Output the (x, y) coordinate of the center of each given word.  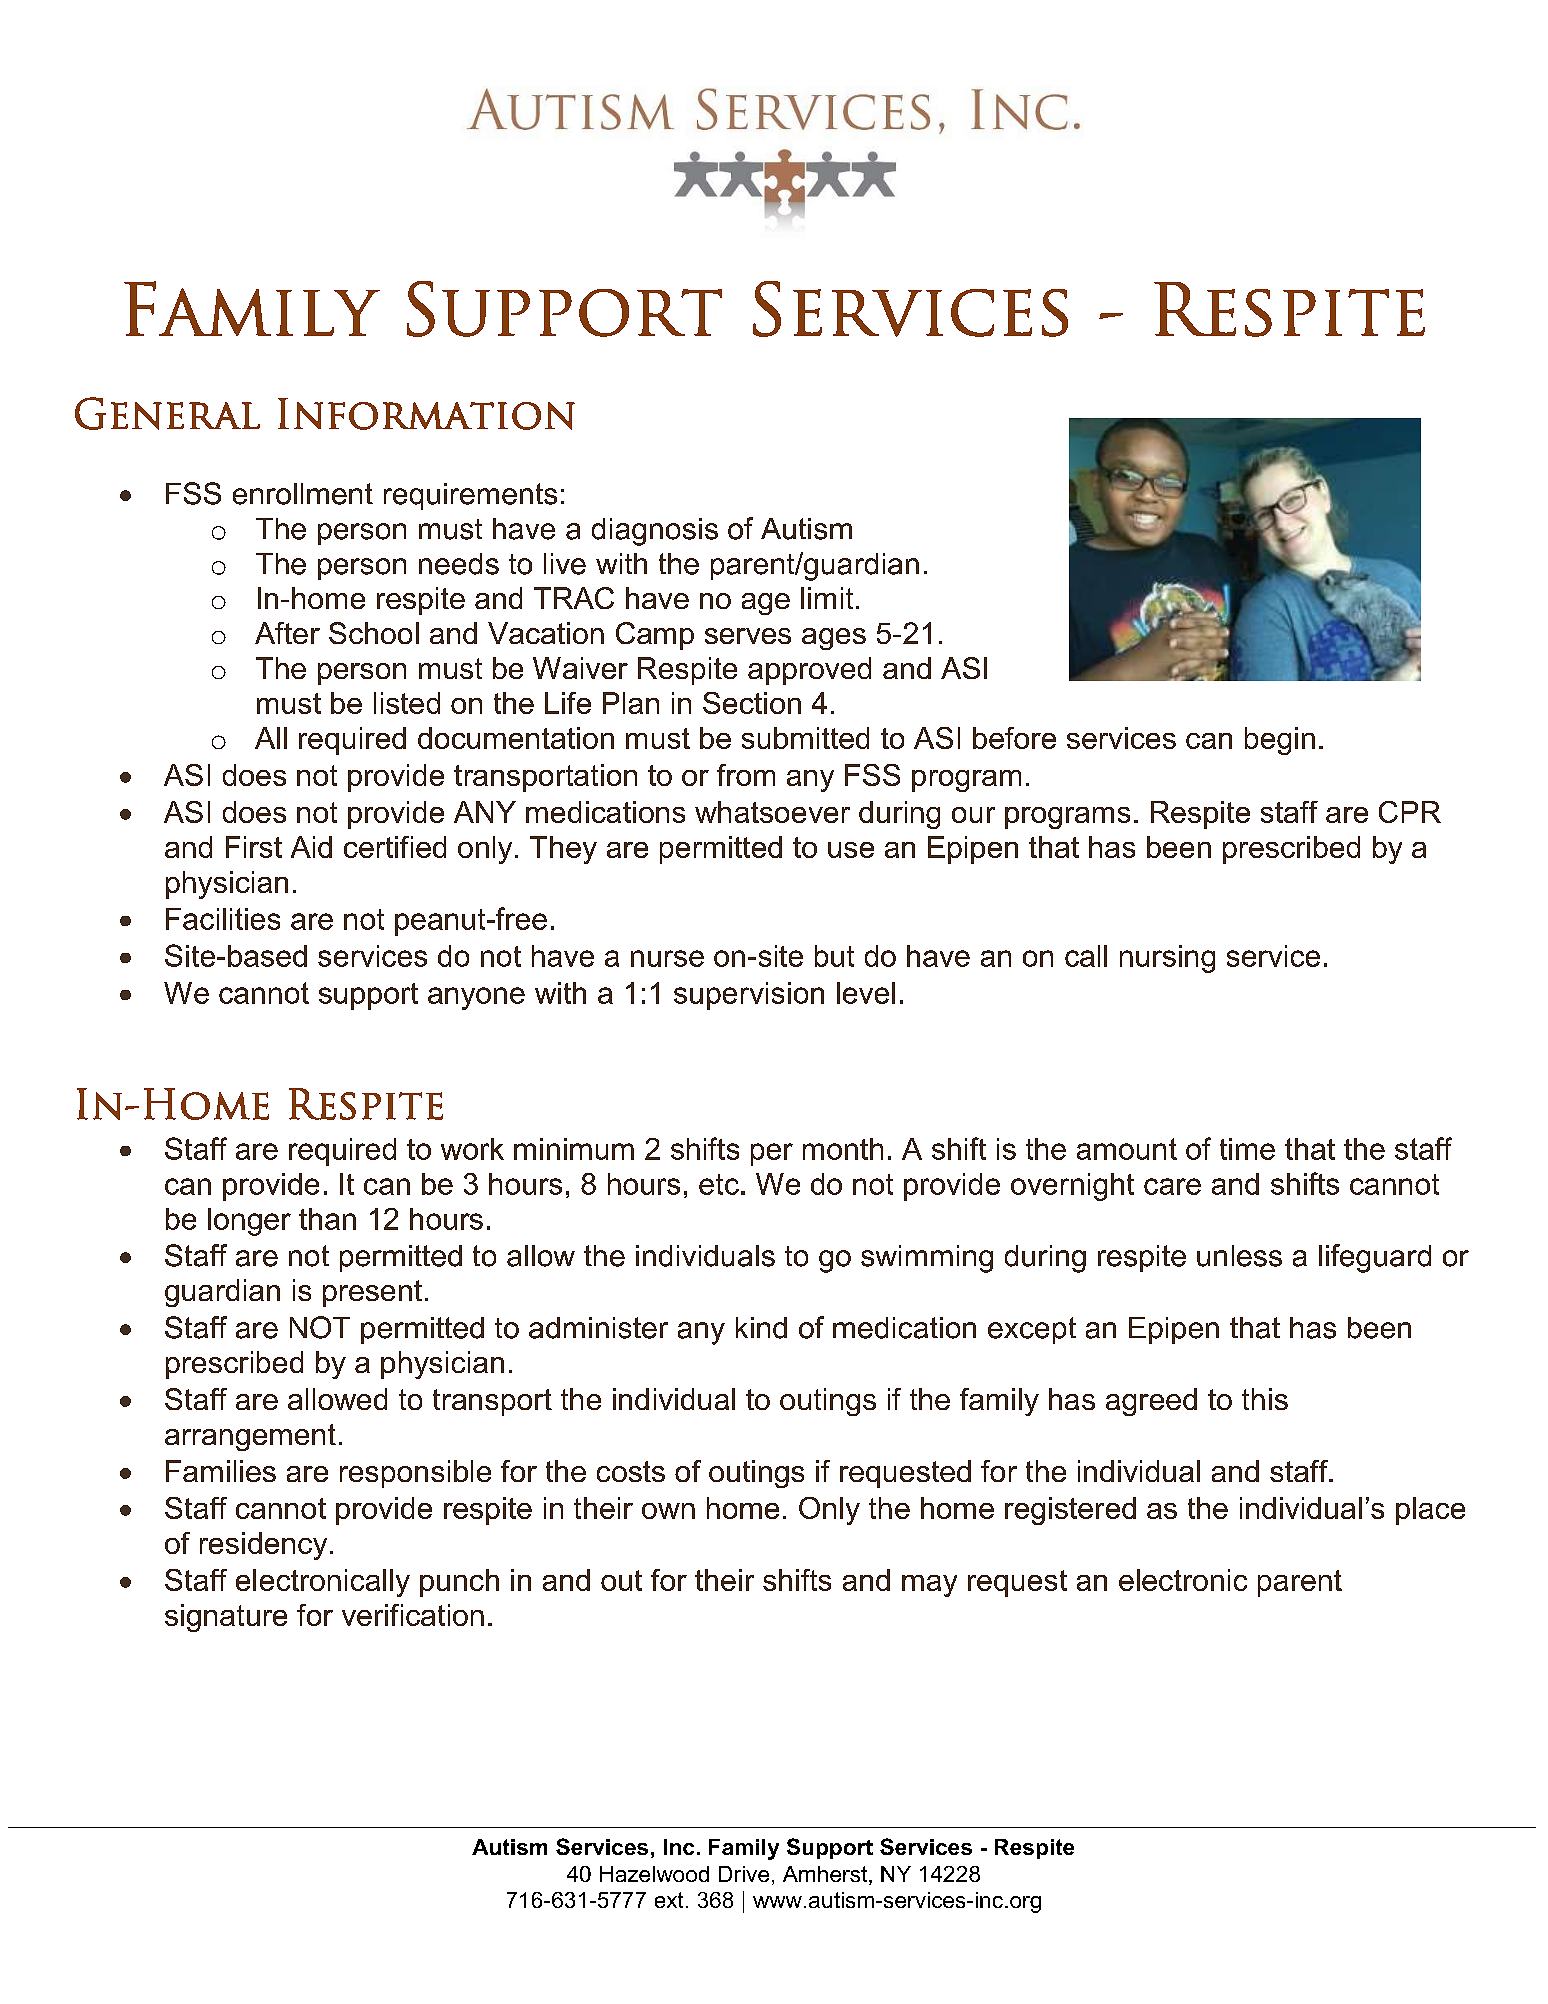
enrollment (303, 494)
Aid (311, 847)
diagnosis (655, 532)
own (668, 1511)
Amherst (826, 1875)
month (843, 1149)
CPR (1410, 812)
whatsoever (772, 812)
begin (1280, 741)
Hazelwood (654, 1874)
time (1247, 1149)
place (1430, 1511)
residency (263, 1546)
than (327, 1219)
